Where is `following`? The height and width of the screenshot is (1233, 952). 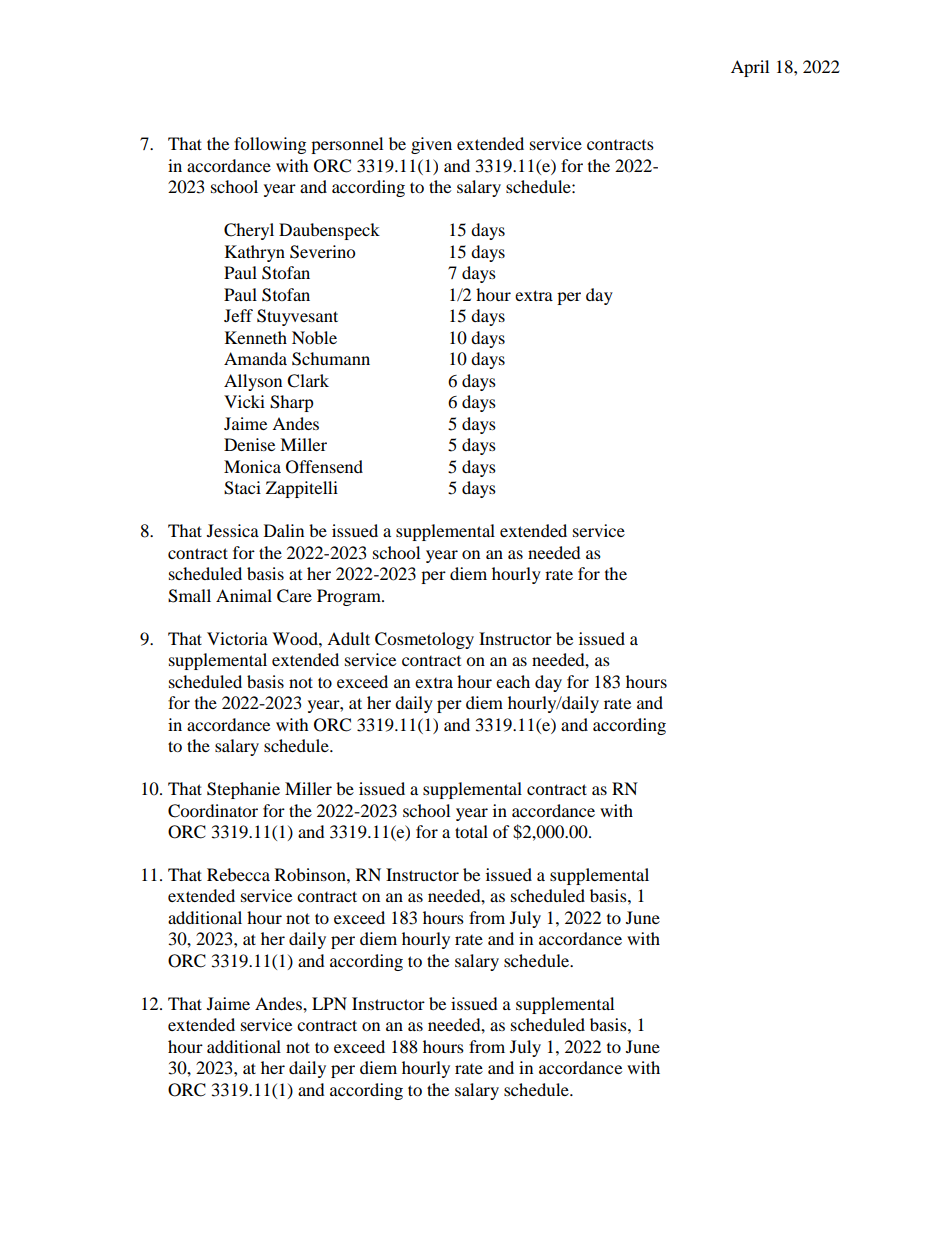
following is located at coordinates (270, 145).
